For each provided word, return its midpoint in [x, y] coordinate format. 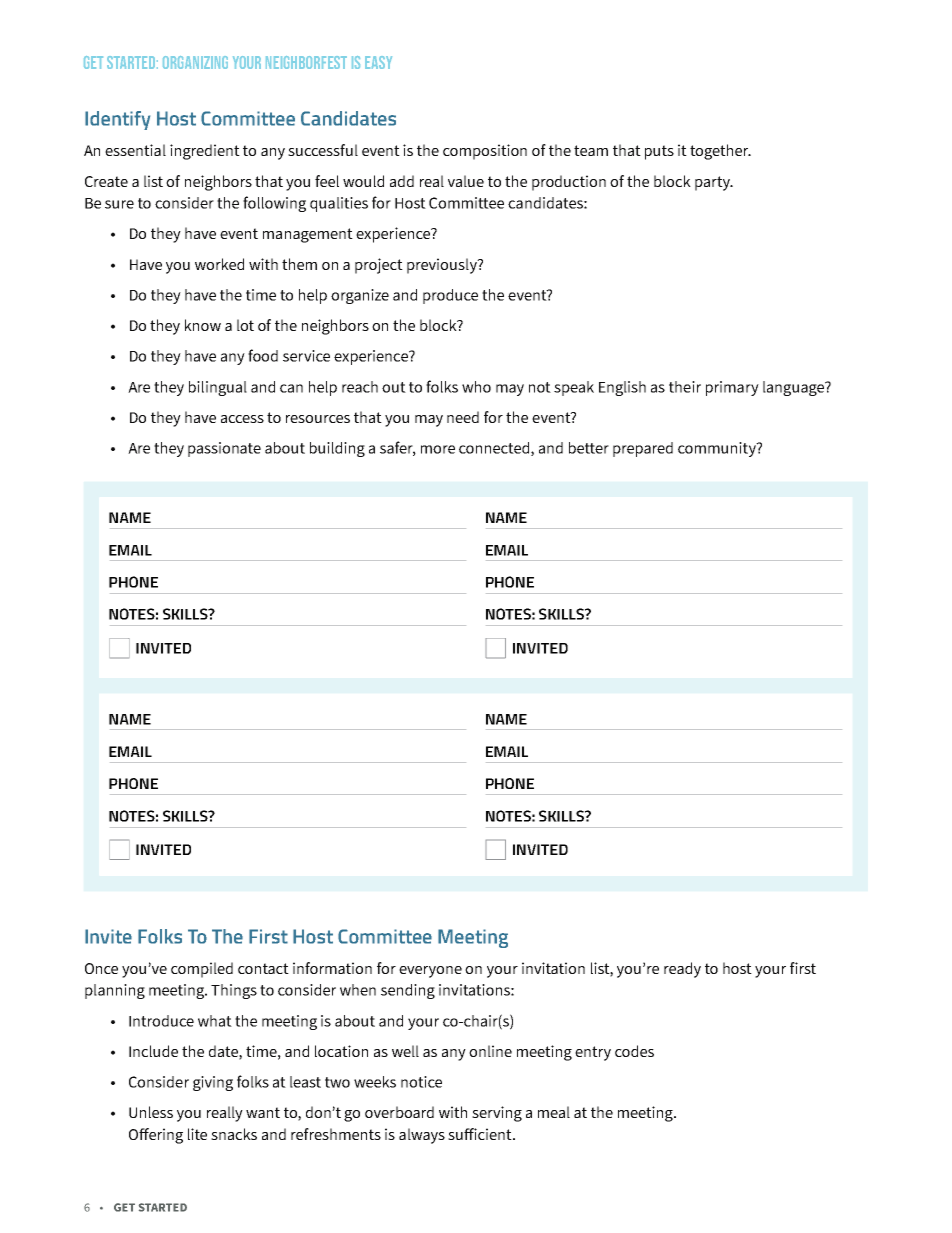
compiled [202, 970]
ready [682, 970]
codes [634, 1051]
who [476, 387]
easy [378, 62]
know [203, 325]
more [438, 449]
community [718, 449]
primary [732, 388]
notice [421, 1082]
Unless [151, 1112]
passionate [224, 449]
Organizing [195, 62]
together [720, 152]
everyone [430, 972]
